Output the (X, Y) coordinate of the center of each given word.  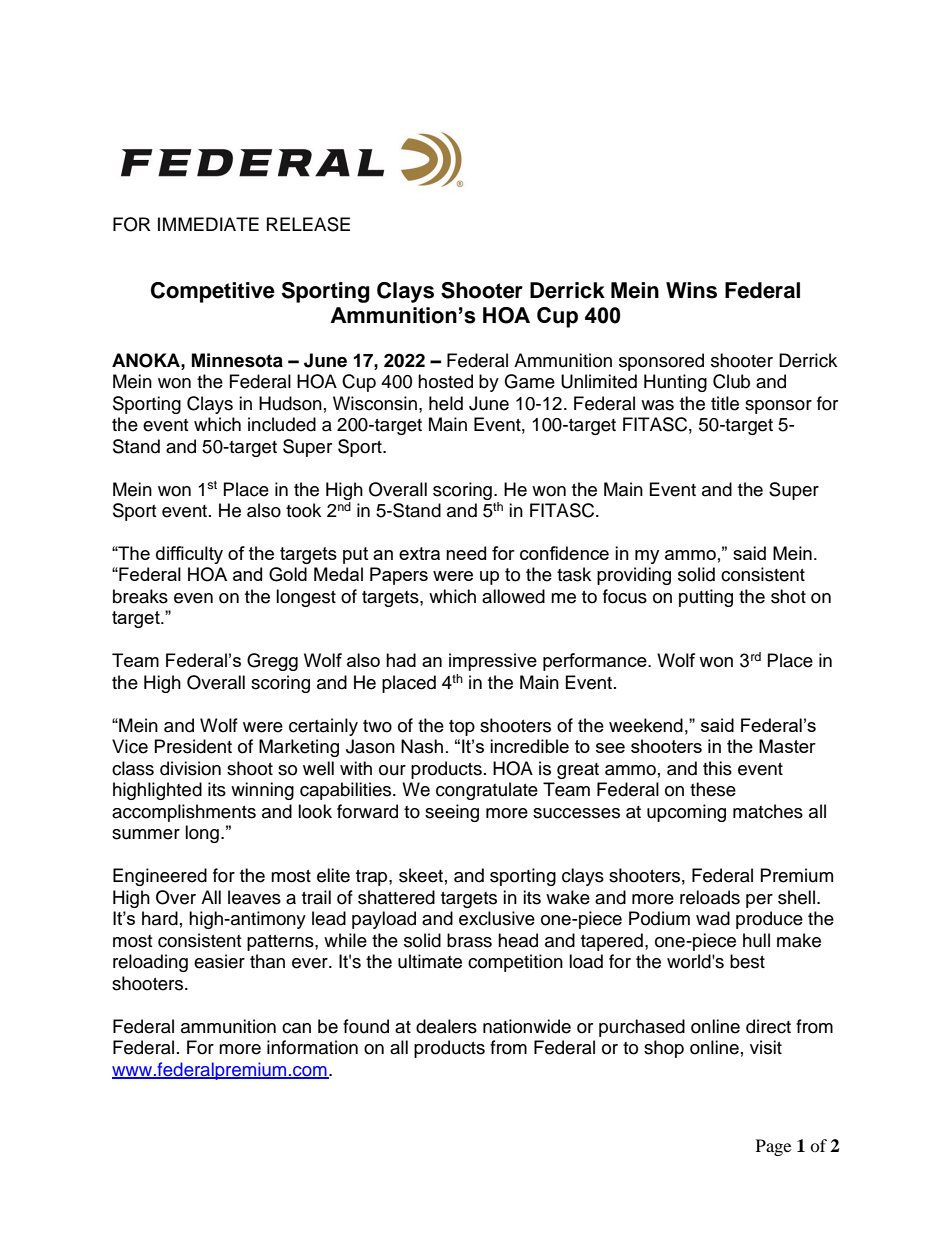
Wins (691, 290)
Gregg (272, 662)
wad (713, 918)
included (282, 424)
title (725, 403)
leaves (254, 897)
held (446, 403)
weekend (646, 725)
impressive (493, 662)
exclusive (497, 918)
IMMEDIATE (208, 224)
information (312, 1047)
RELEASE (308, 224)
